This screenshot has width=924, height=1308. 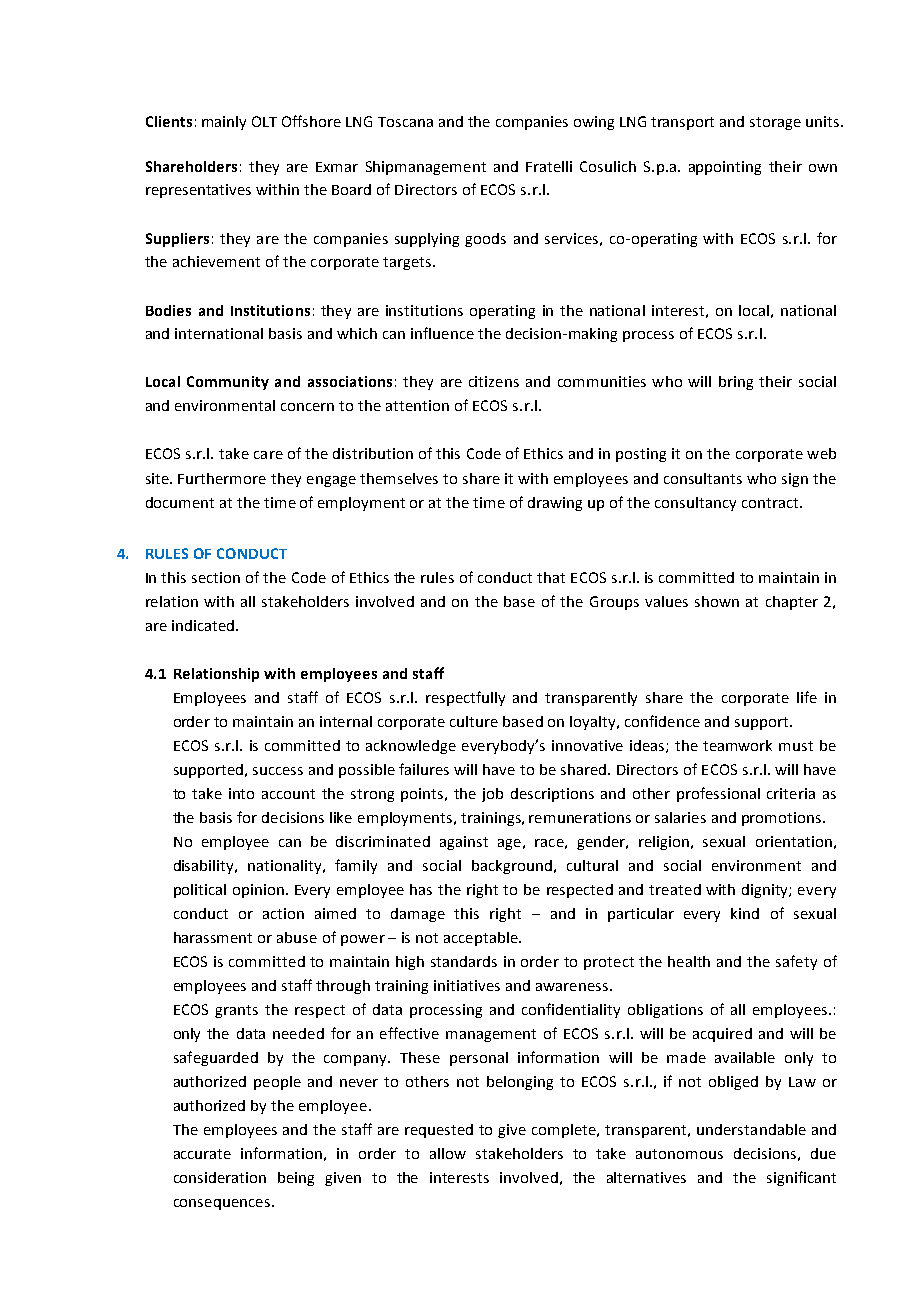 I want to click on goods, so click(x=485, y=240).
